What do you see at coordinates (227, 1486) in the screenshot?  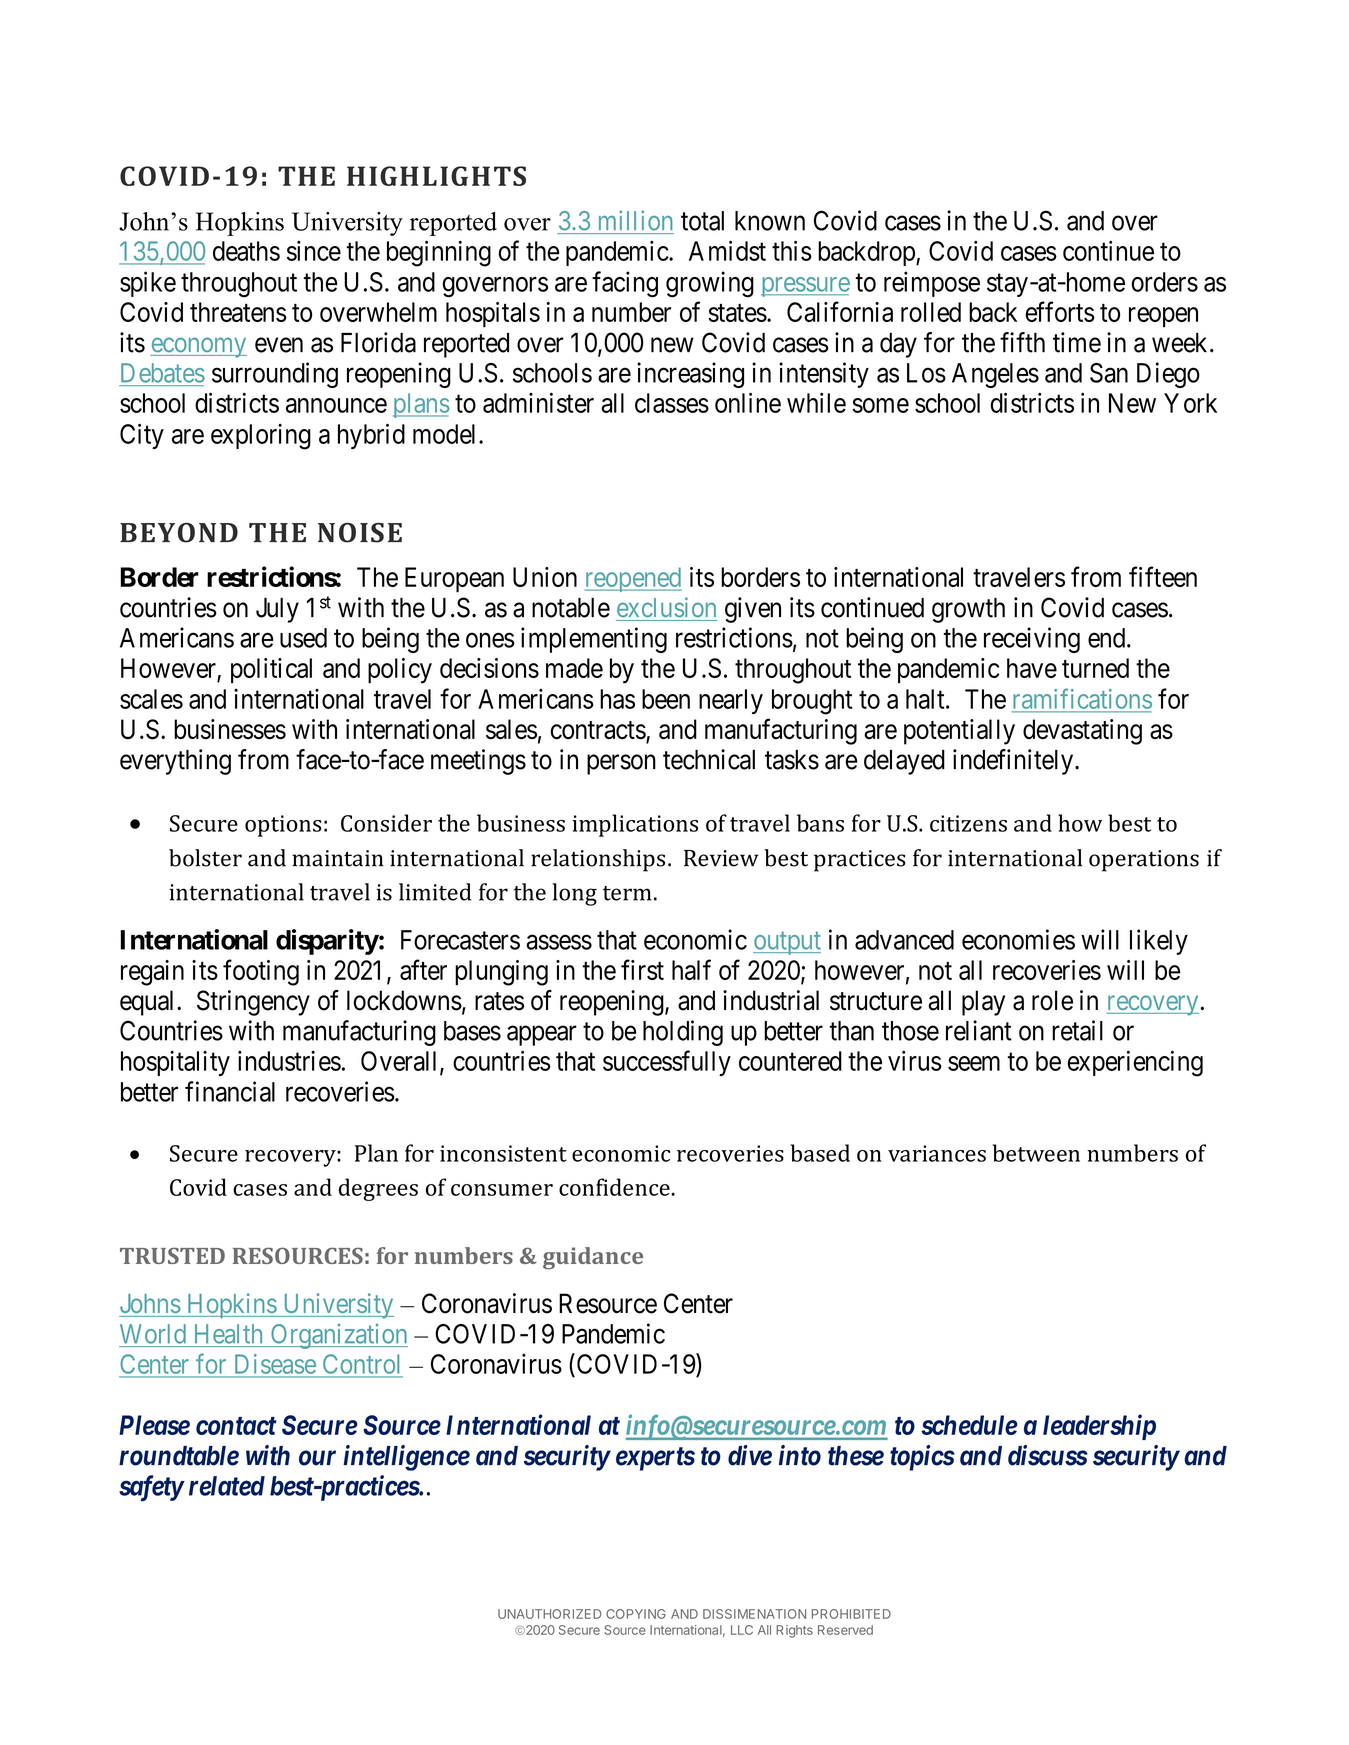 I see `related` at bounding box center [227, 1486].
